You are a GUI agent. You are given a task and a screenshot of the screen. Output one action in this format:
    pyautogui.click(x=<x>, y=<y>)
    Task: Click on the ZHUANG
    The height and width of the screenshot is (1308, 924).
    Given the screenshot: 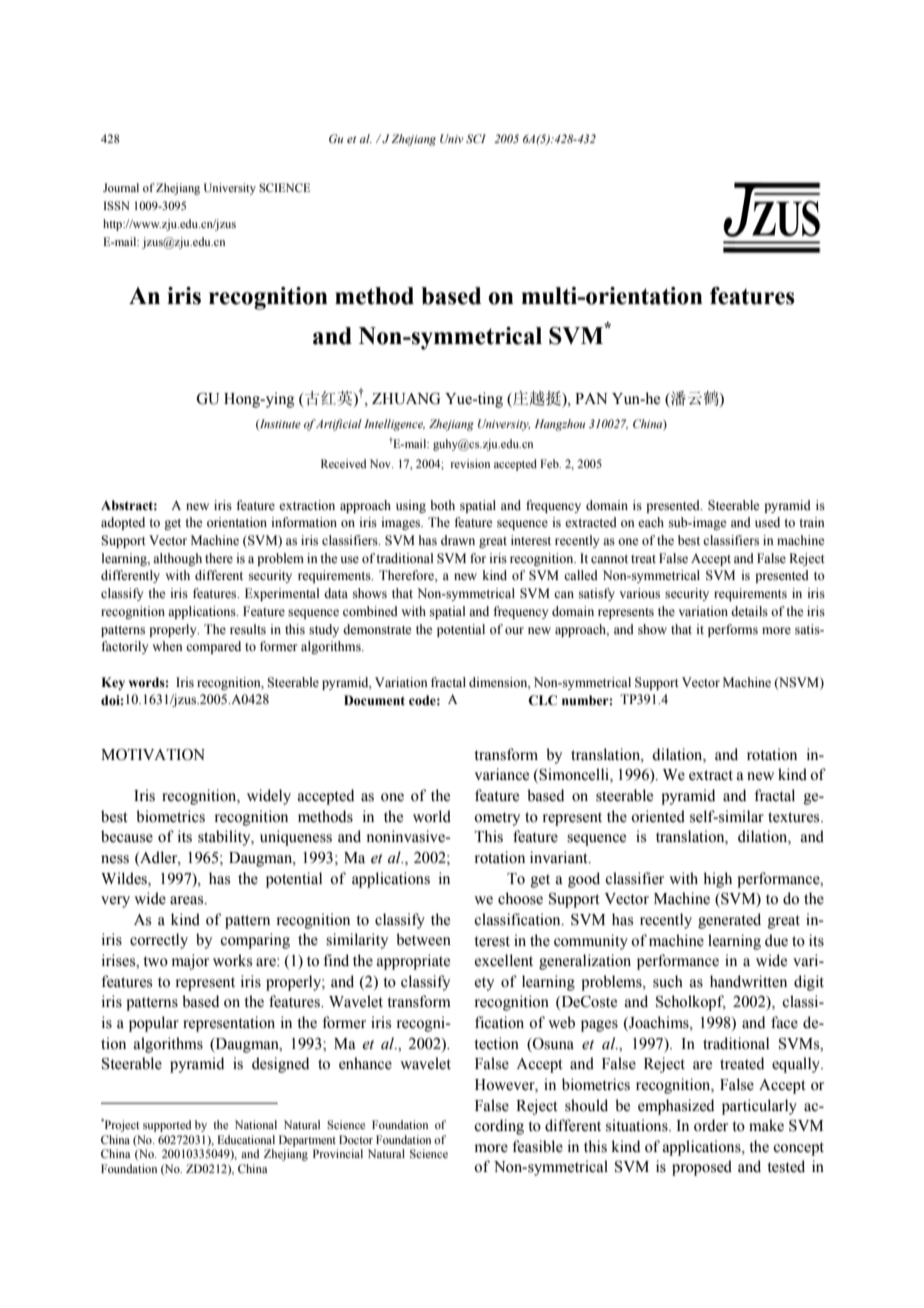 What is the action you would take?
    pyautogui.click(x=406, y=398)
